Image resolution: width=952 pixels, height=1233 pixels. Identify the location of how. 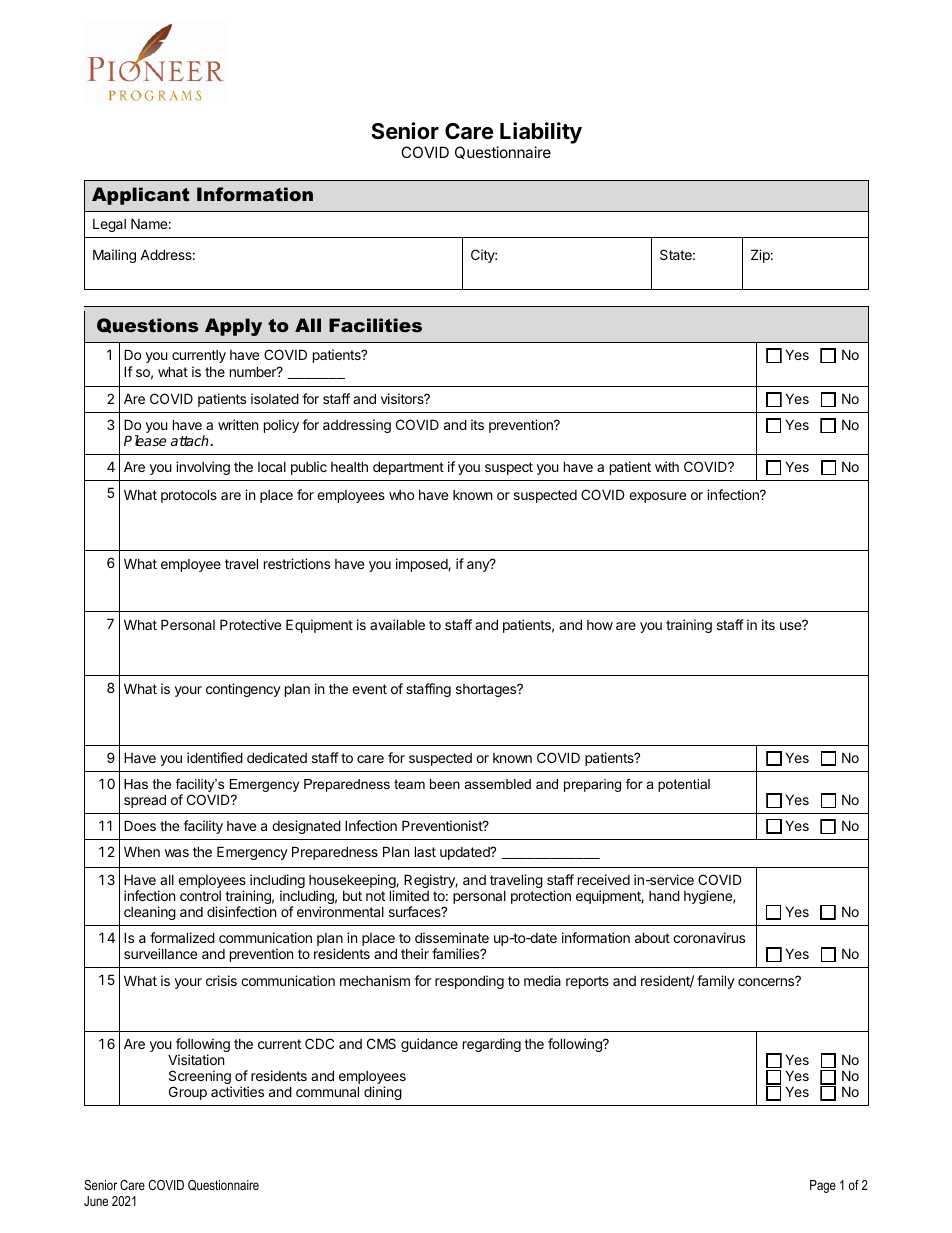
(600, 625).
